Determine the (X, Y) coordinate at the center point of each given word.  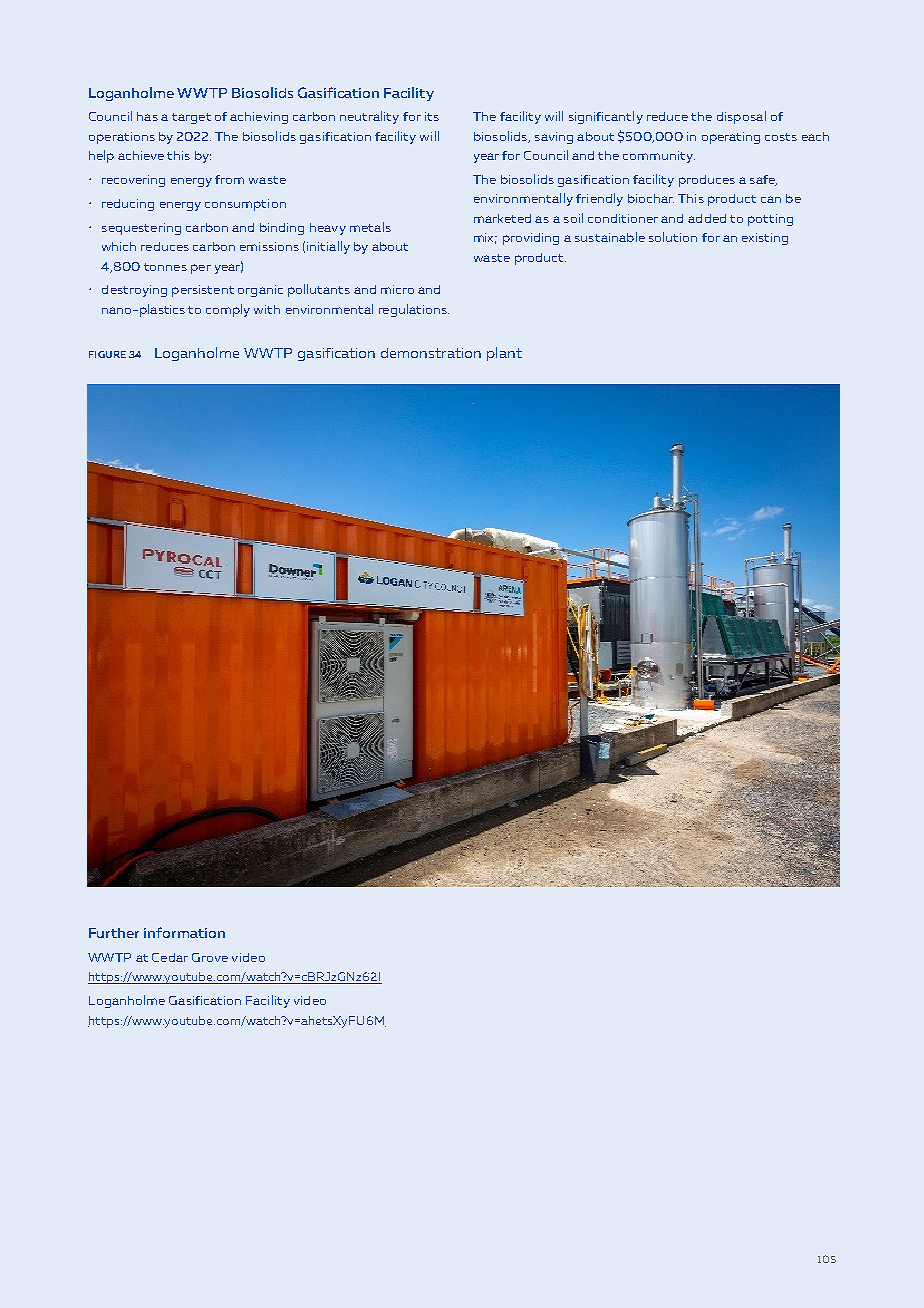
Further (114, 933)
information (184, 932)
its (432, 116)
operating (731, 138)
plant (504, 354)
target (191, 118)
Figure (107, 354)
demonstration (431, 353)
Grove (210, 957)
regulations (414, 310)
